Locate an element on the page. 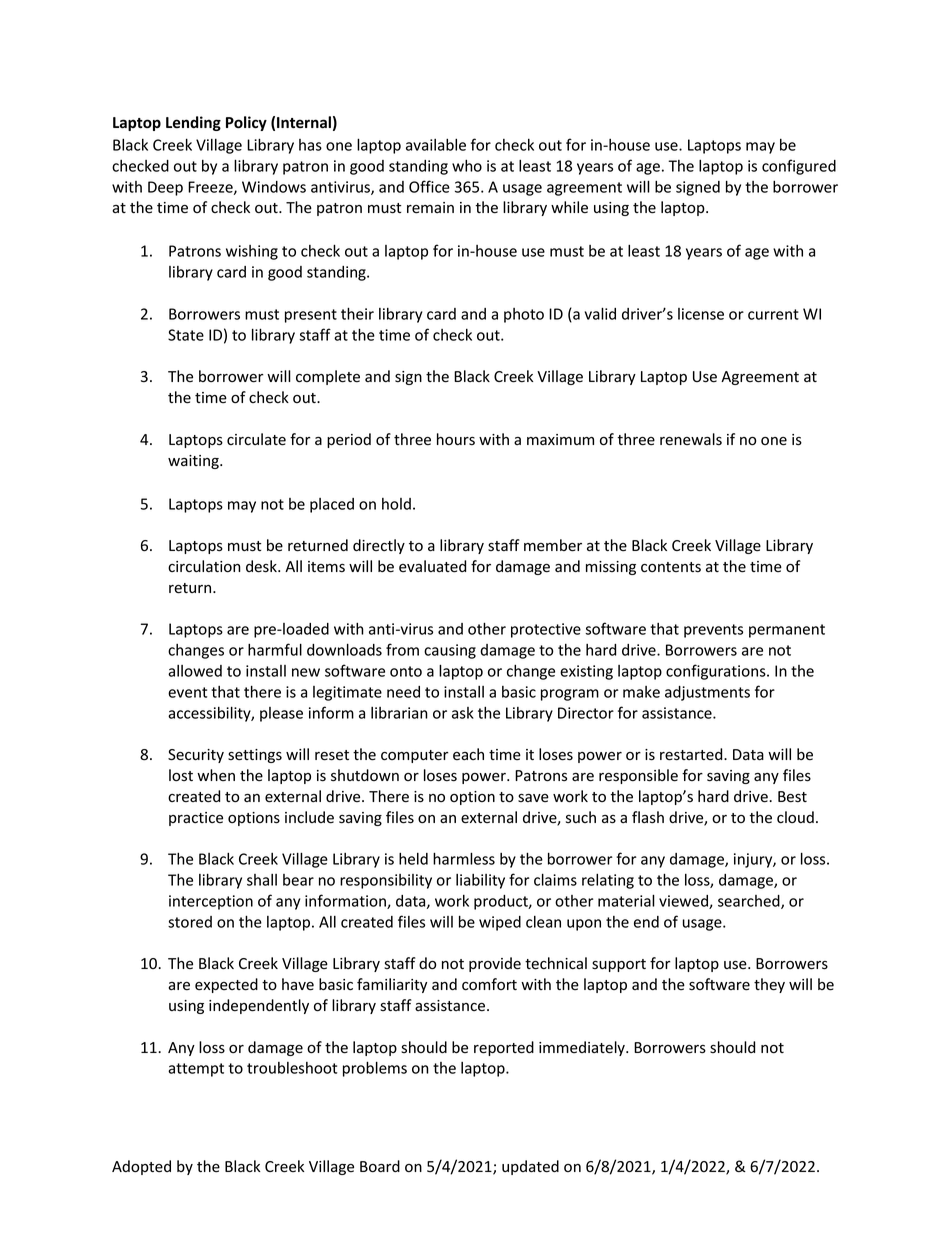 This image has width=952, height=1233. attempt is located at coordinates (196, 1070).
